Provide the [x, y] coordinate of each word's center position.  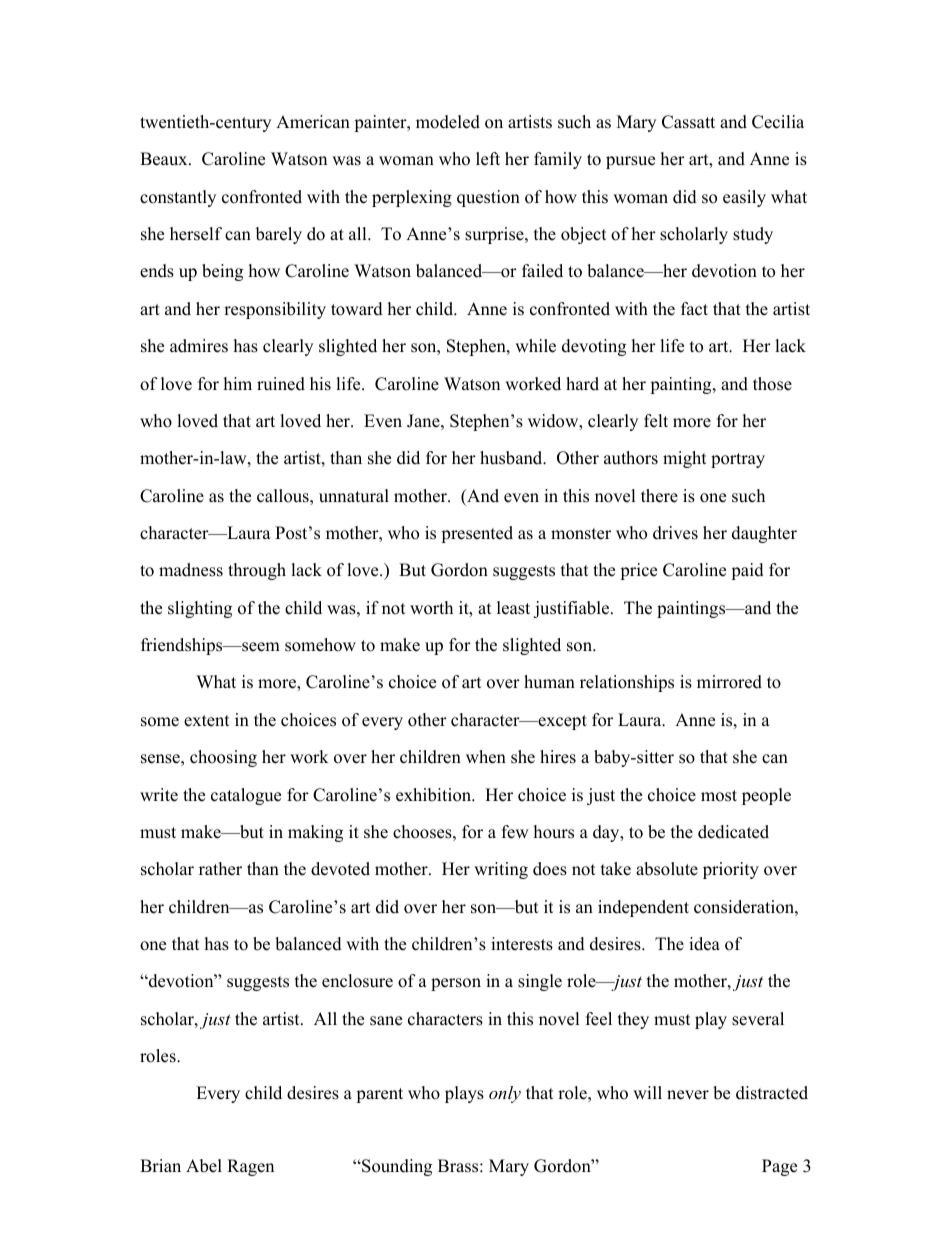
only [505, 1094]
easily [744, 198]
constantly [178, 198]
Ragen [250, 1167]
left [488, 159]
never [688, 1095]
